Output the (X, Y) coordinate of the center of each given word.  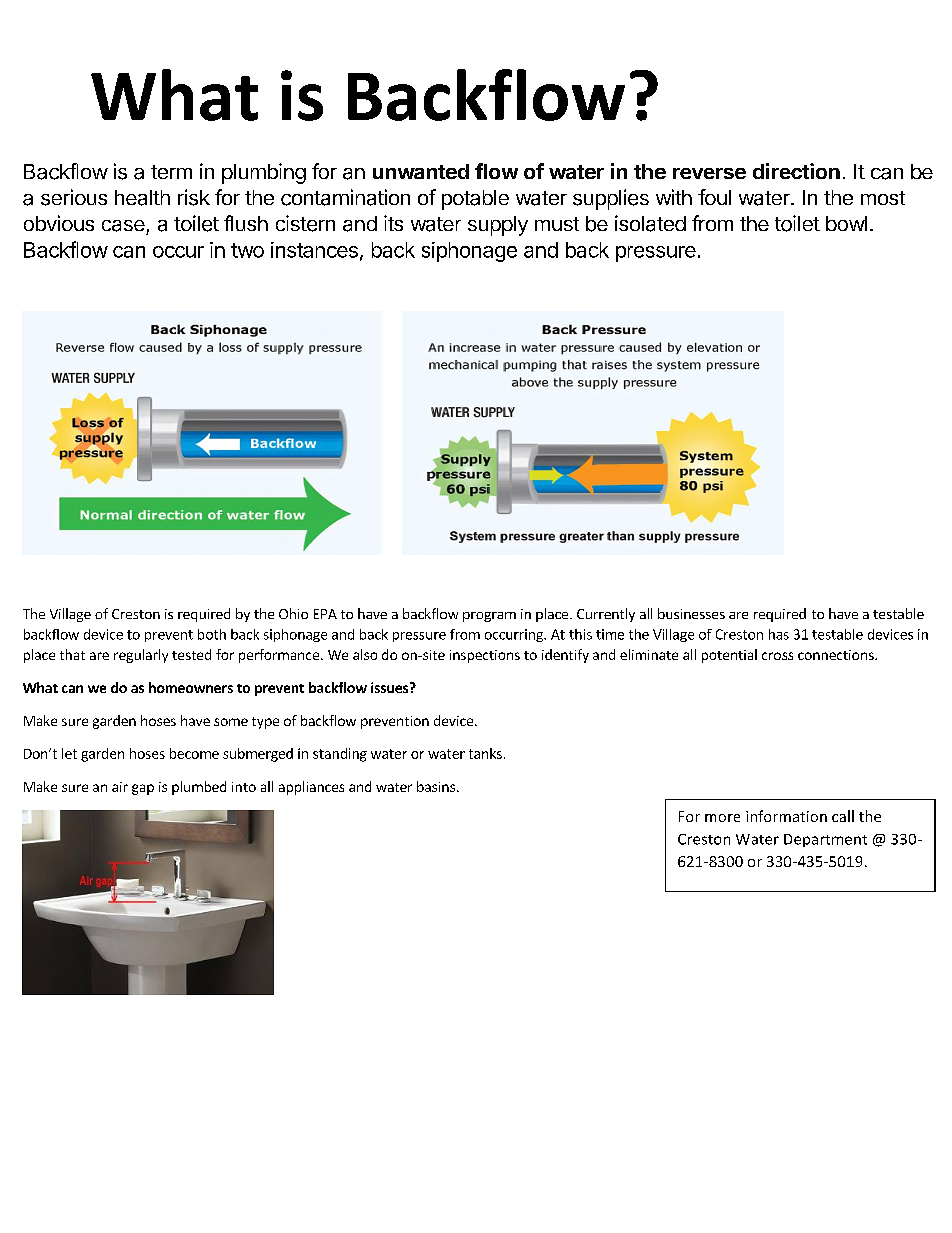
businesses (691, 613)
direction (796, 171)
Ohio (293, 613)
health (142, 198)
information (786, 816)
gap (143, 789)
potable (475, 200)
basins (436, 786)
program (489, 617)
